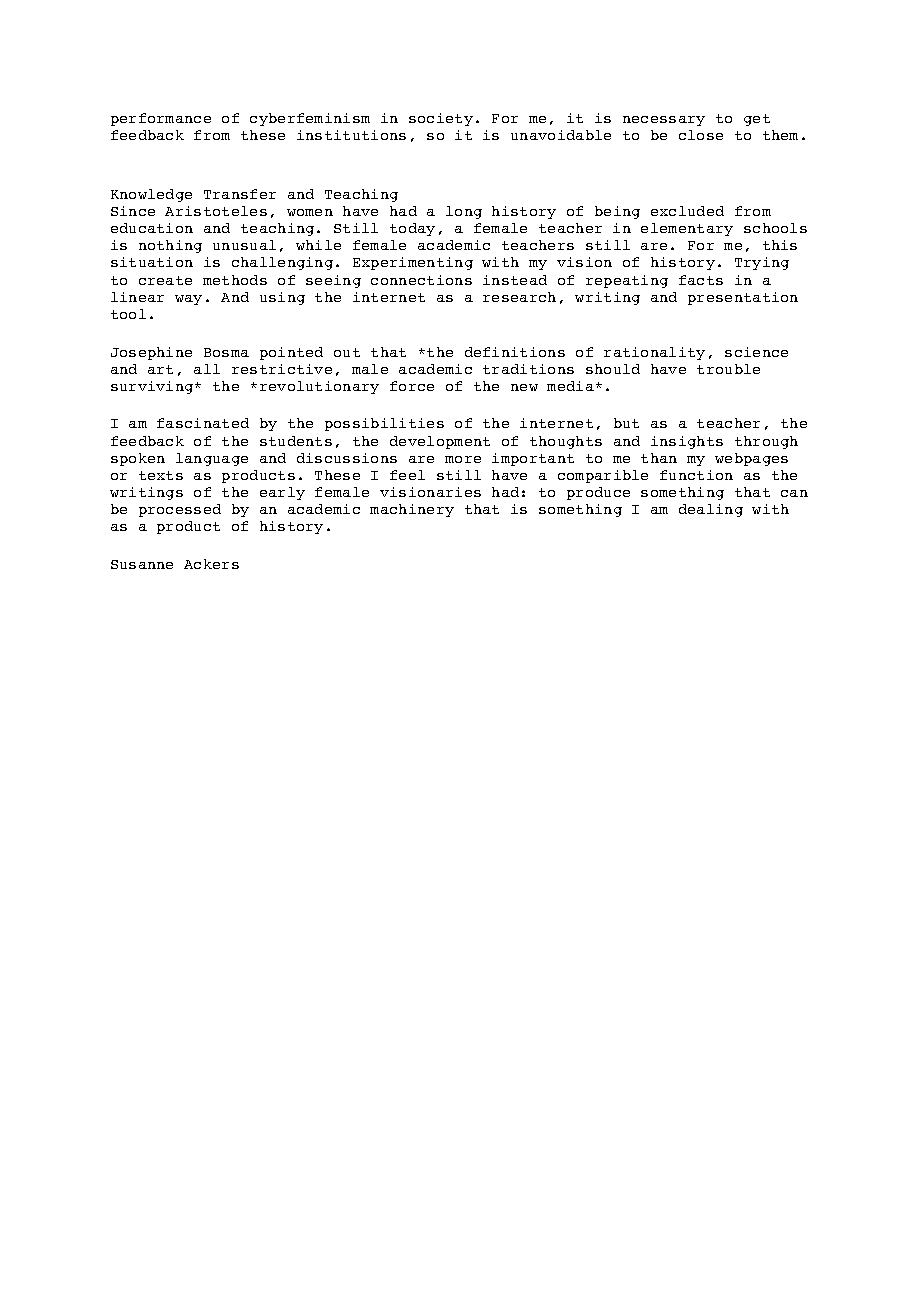 The height and width of the screenshot is (1308, 924). I want to click on elementary, so click(687, 229).
